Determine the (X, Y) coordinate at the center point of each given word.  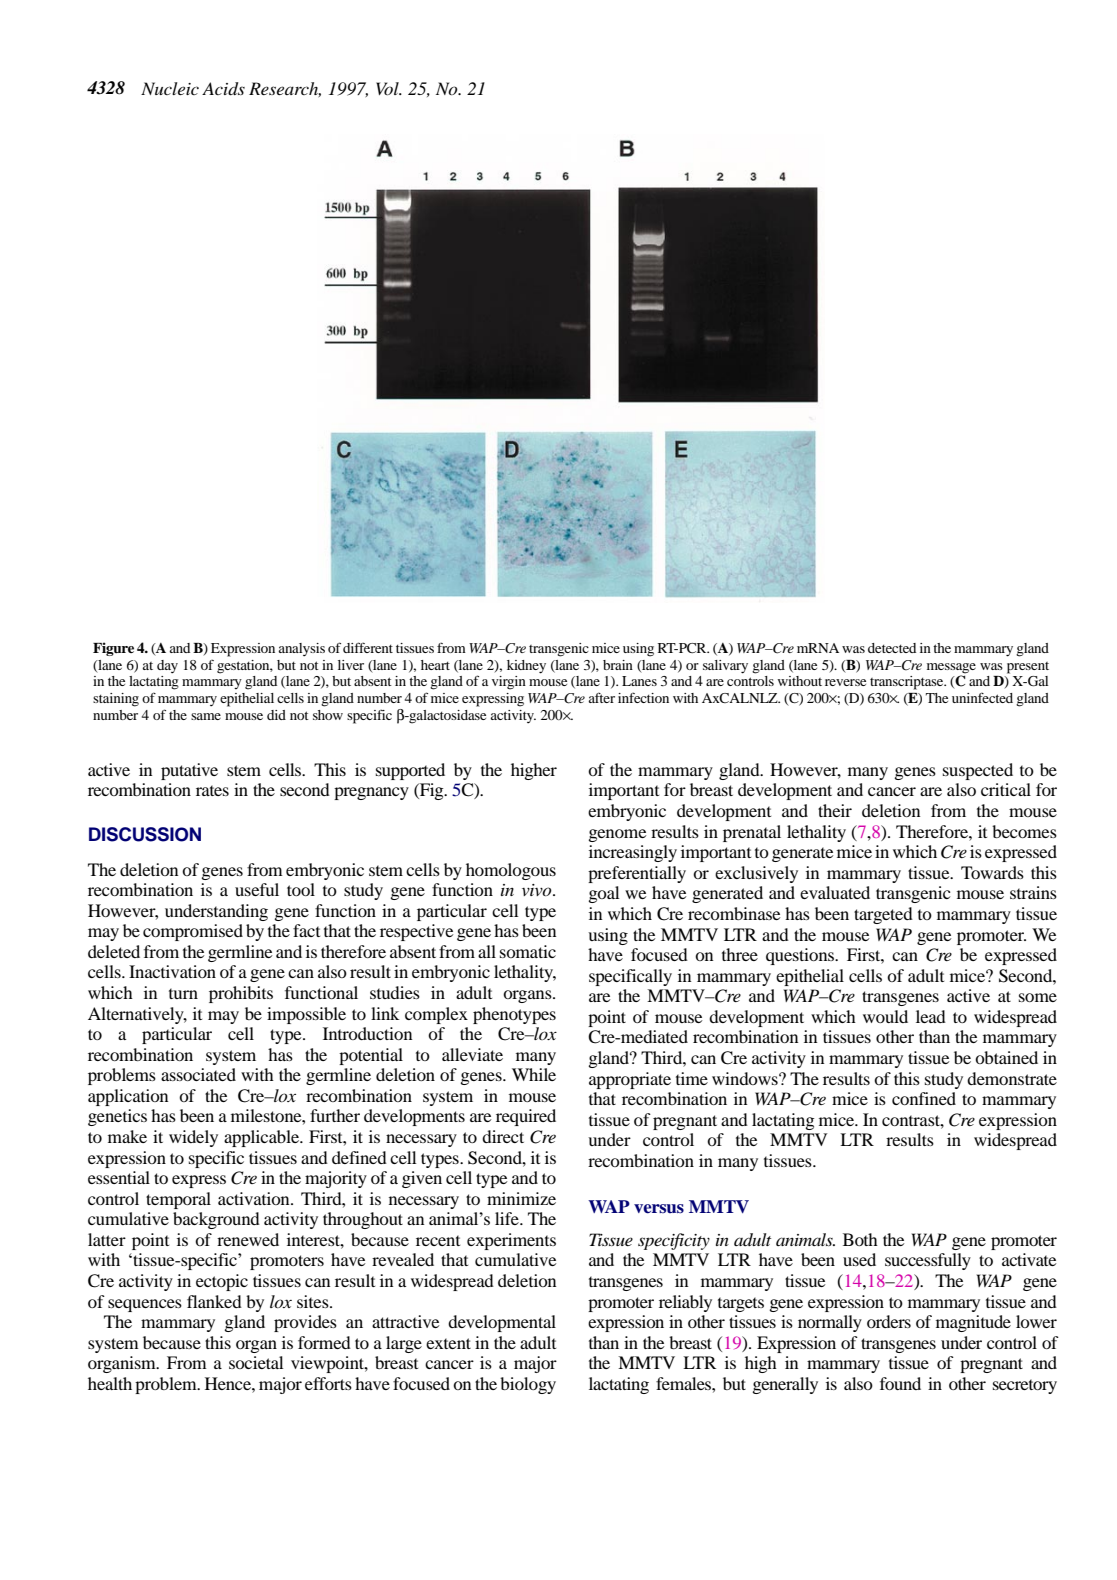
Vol (388, 88)
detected (892, 648)
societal (256, 1362)
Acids (223, 89)
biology (528, 1385)
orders (889, 1321)
